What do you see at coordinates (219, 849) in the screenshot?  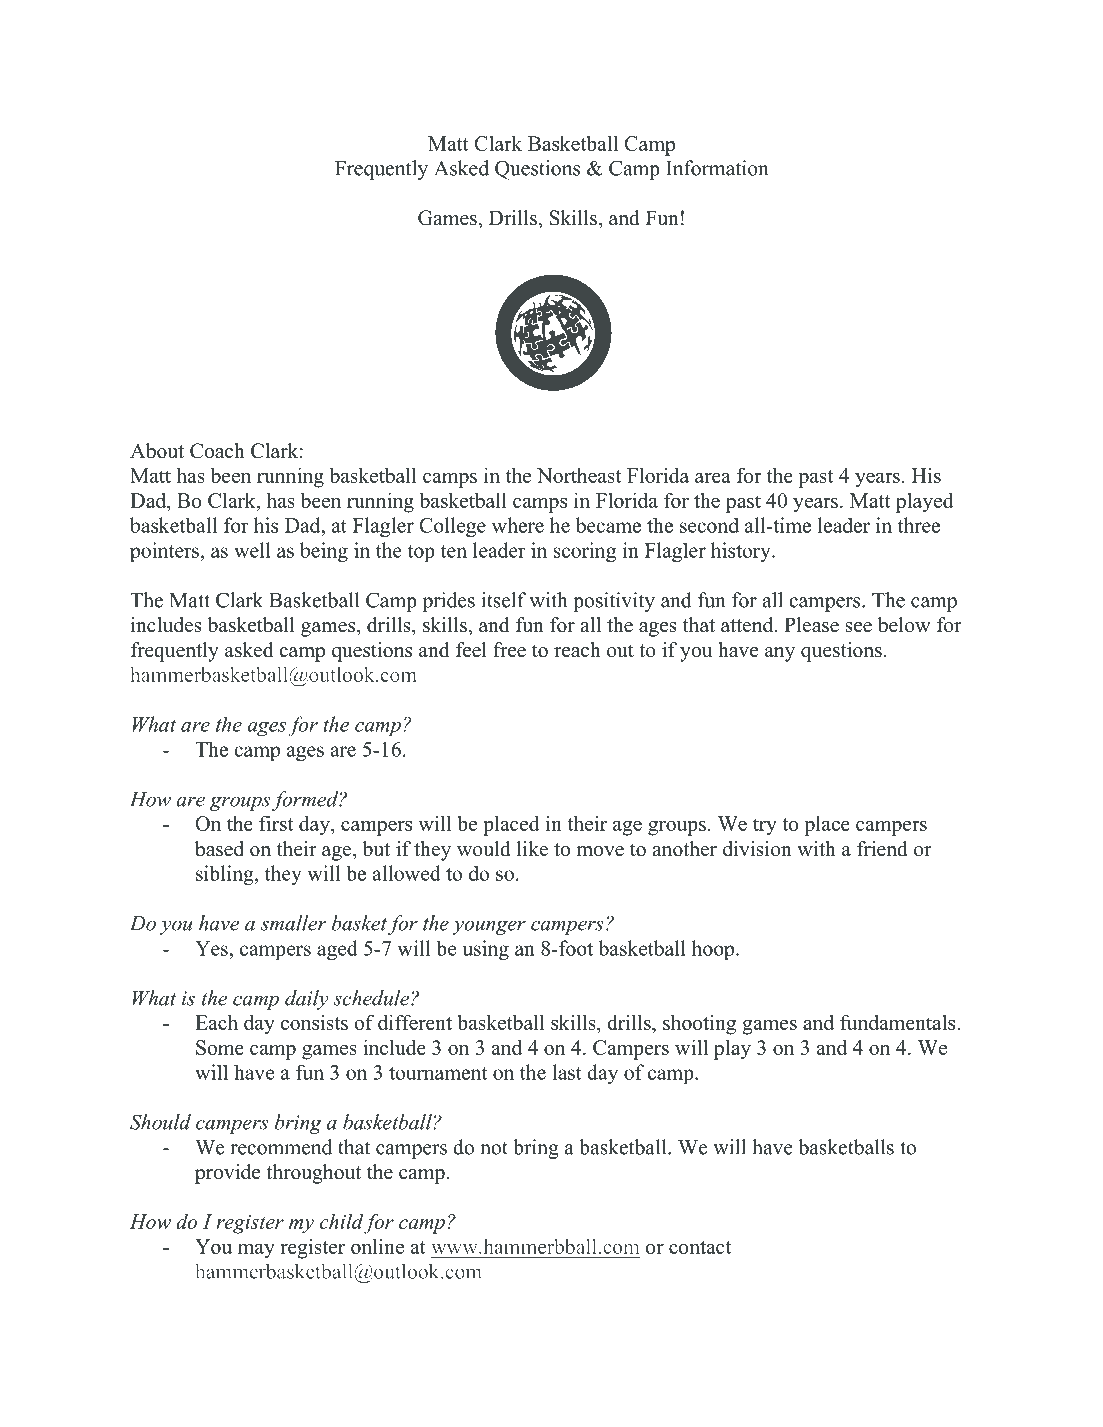 I see `based` at bounding box center [219, 849].
